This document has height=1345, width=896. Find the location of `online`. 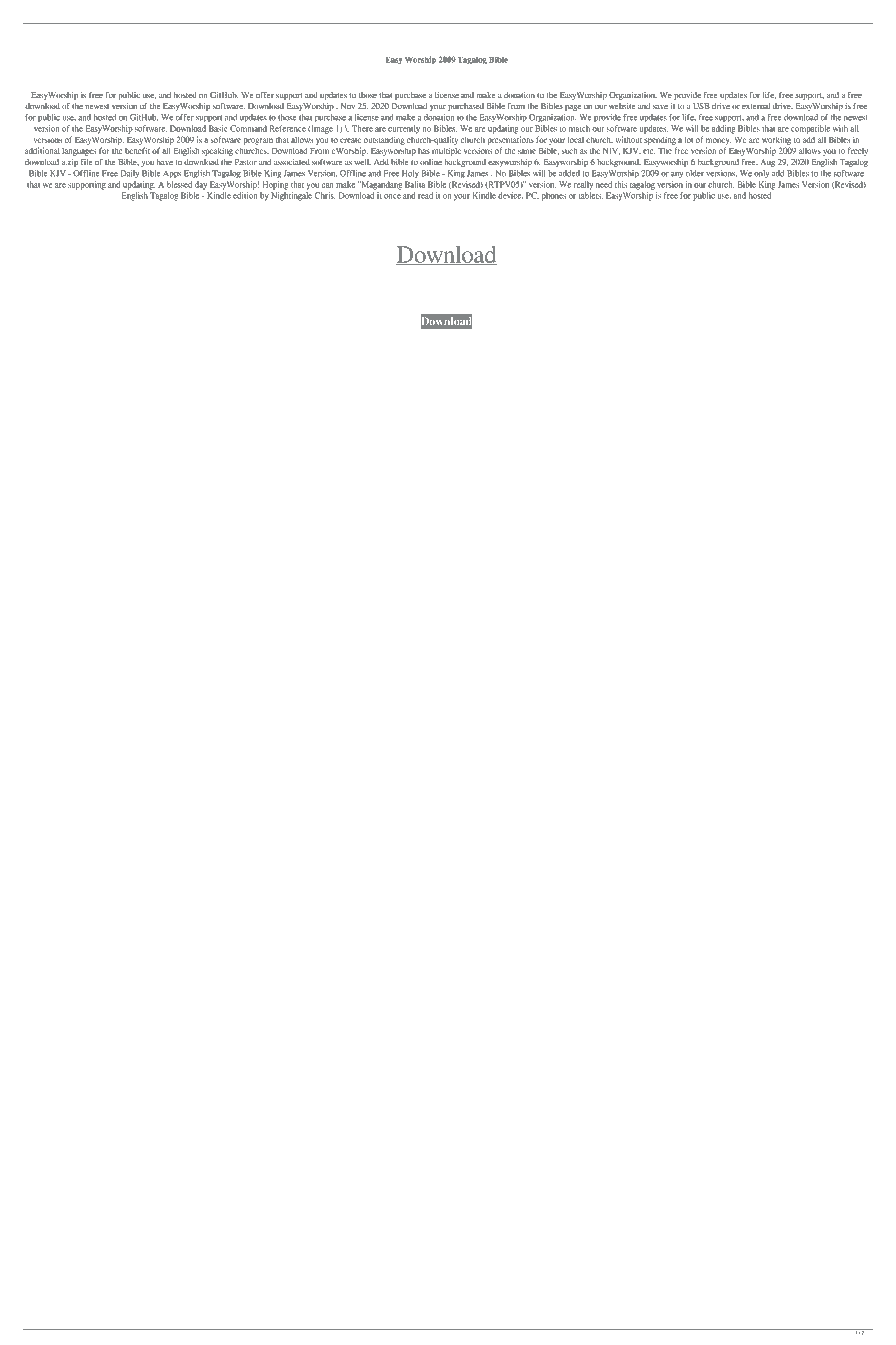

online is located at coordinates (431, 162).
